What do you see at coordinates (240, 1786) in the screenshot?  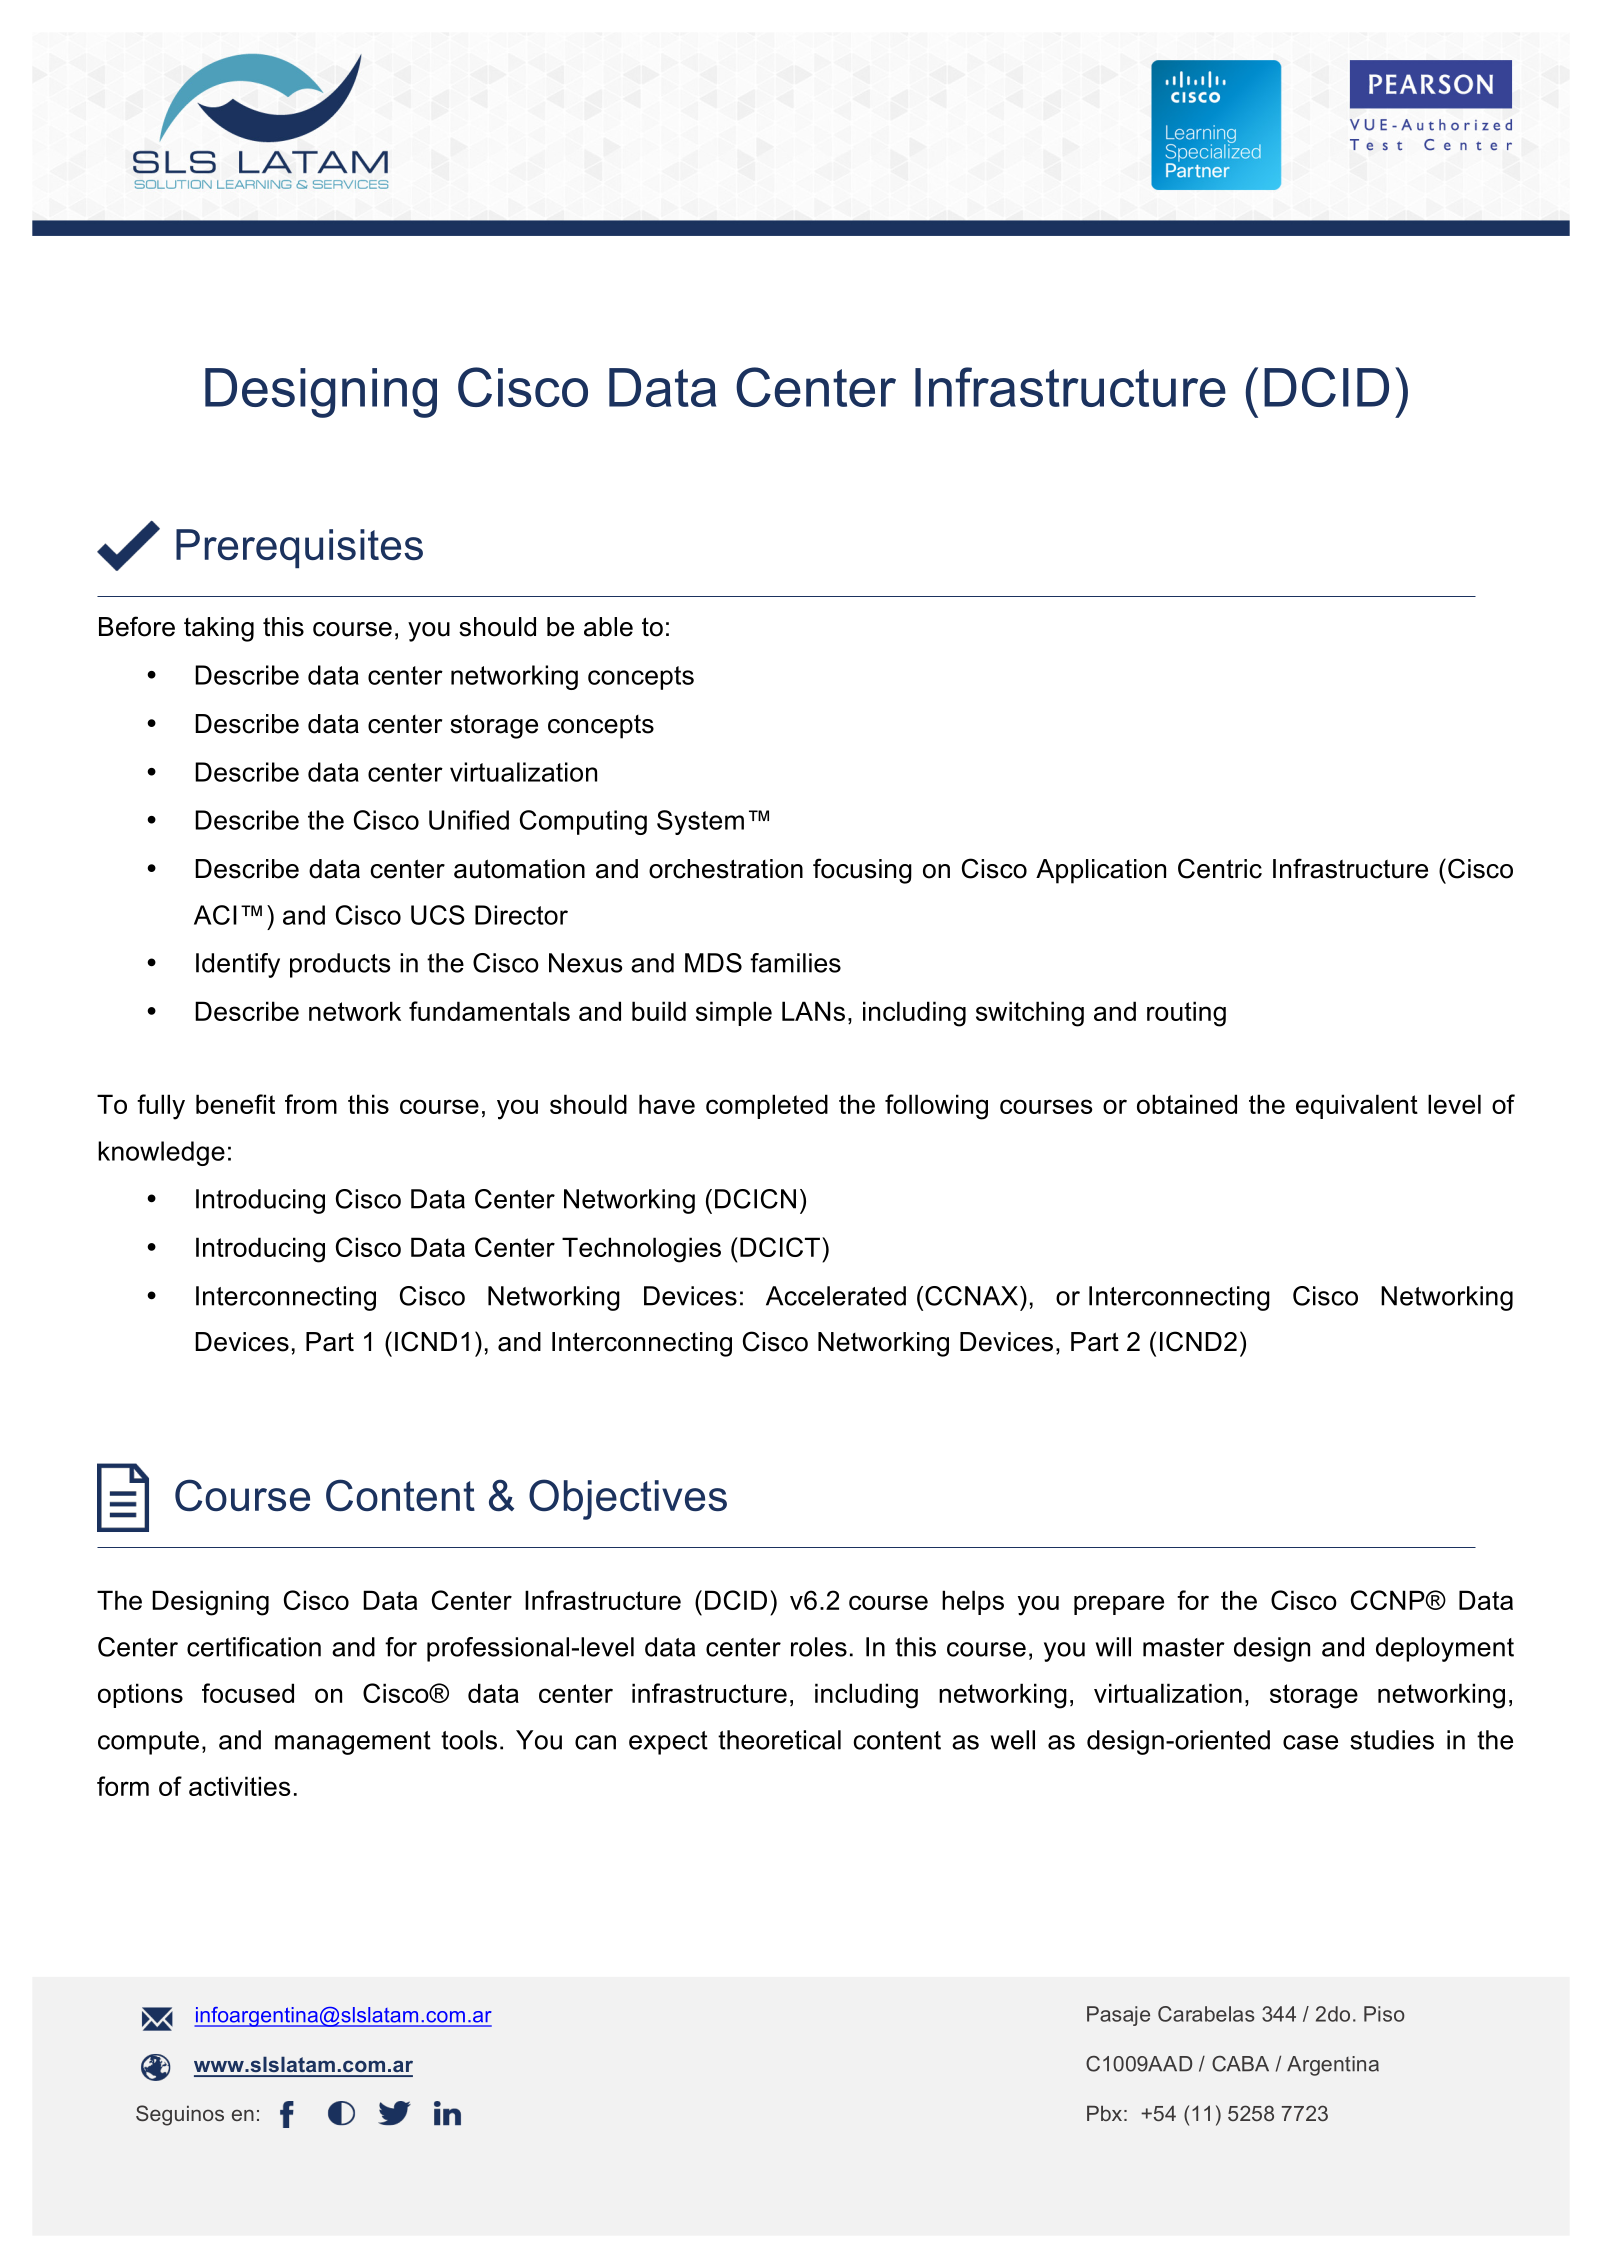 I see `activities` at bounding box center [240, 1786].
